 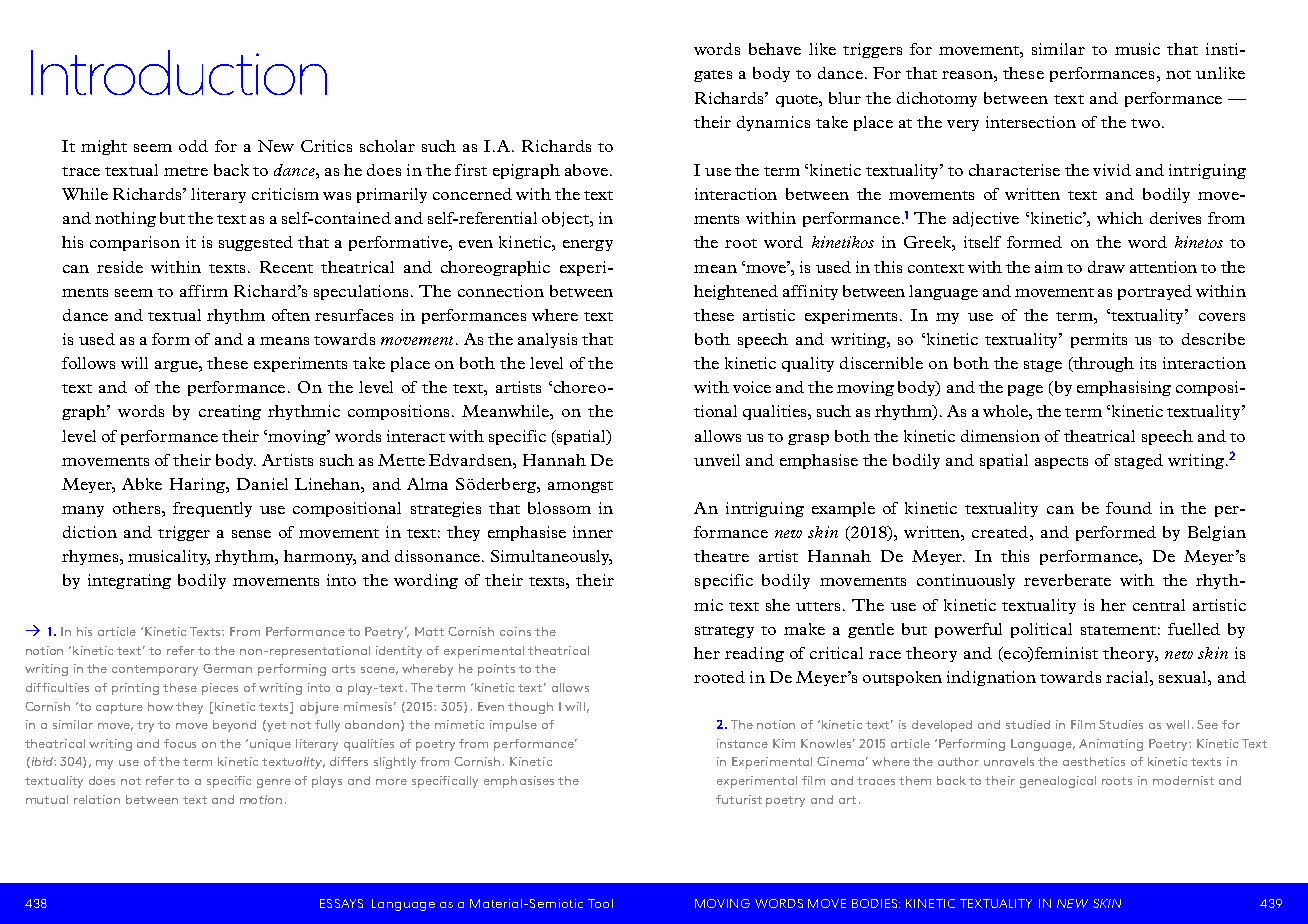 I want to click on amongst, so click(x=580, y=487).
